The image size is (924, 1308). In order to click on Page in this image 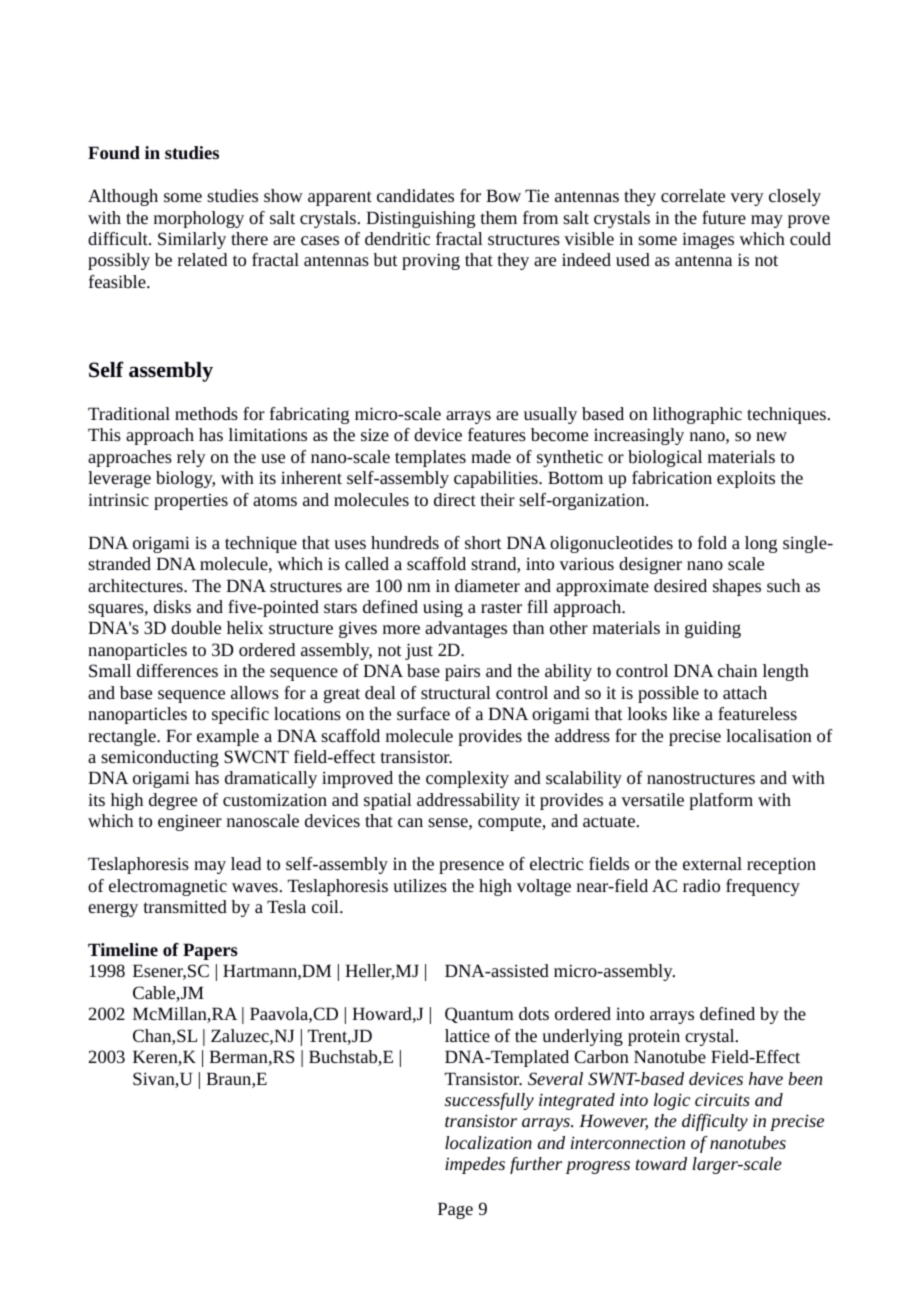, I will do `click(455, 1210)`.
